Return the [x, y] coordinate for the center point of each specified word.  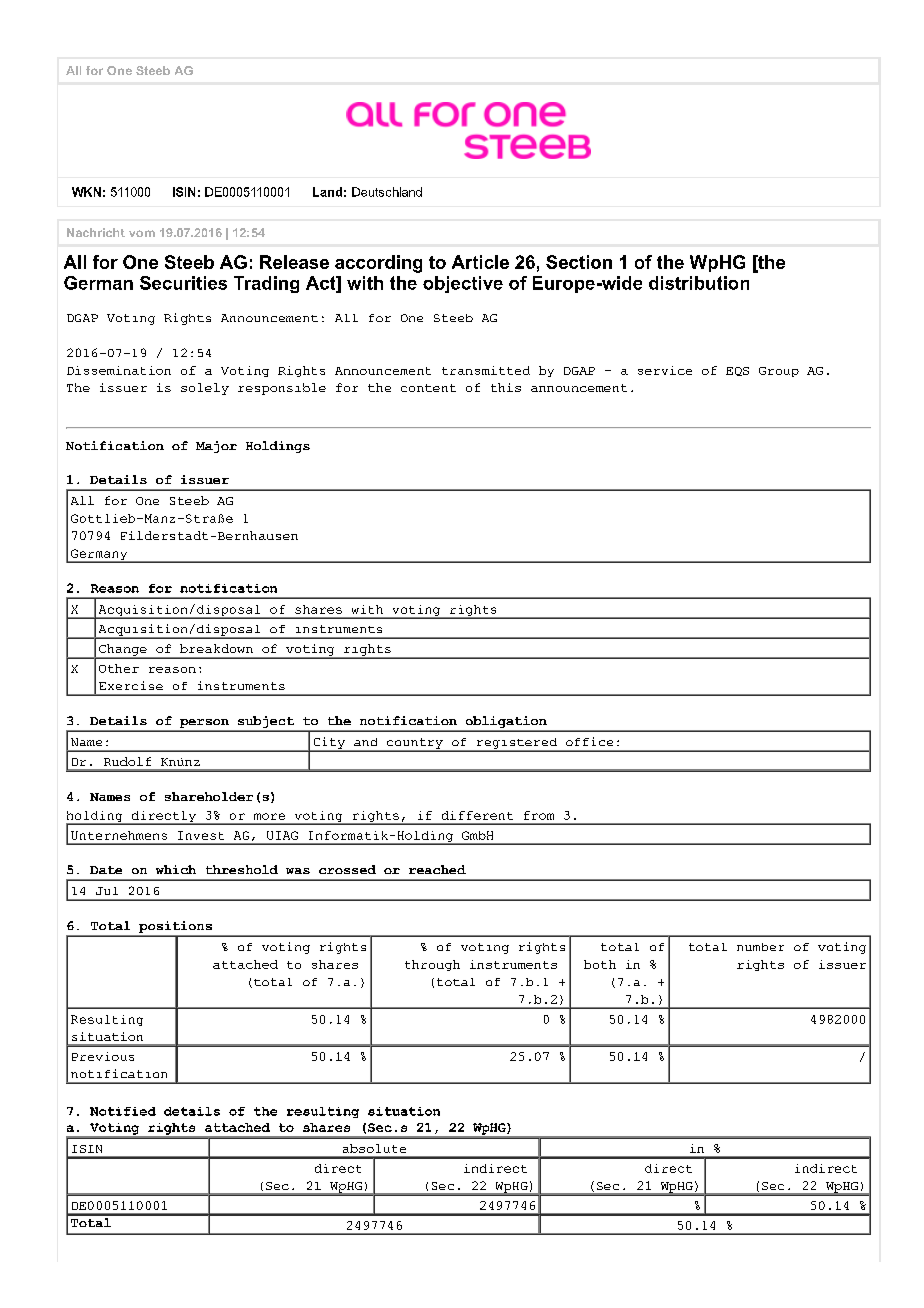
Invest [201, 835]
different [477, 815]
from [539, 815]
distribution [699, 283]
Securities [183, 283]
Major [216, 447]
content [428, 388]
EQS [737, 371]
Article [480, 262]
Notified [123, 1111]
